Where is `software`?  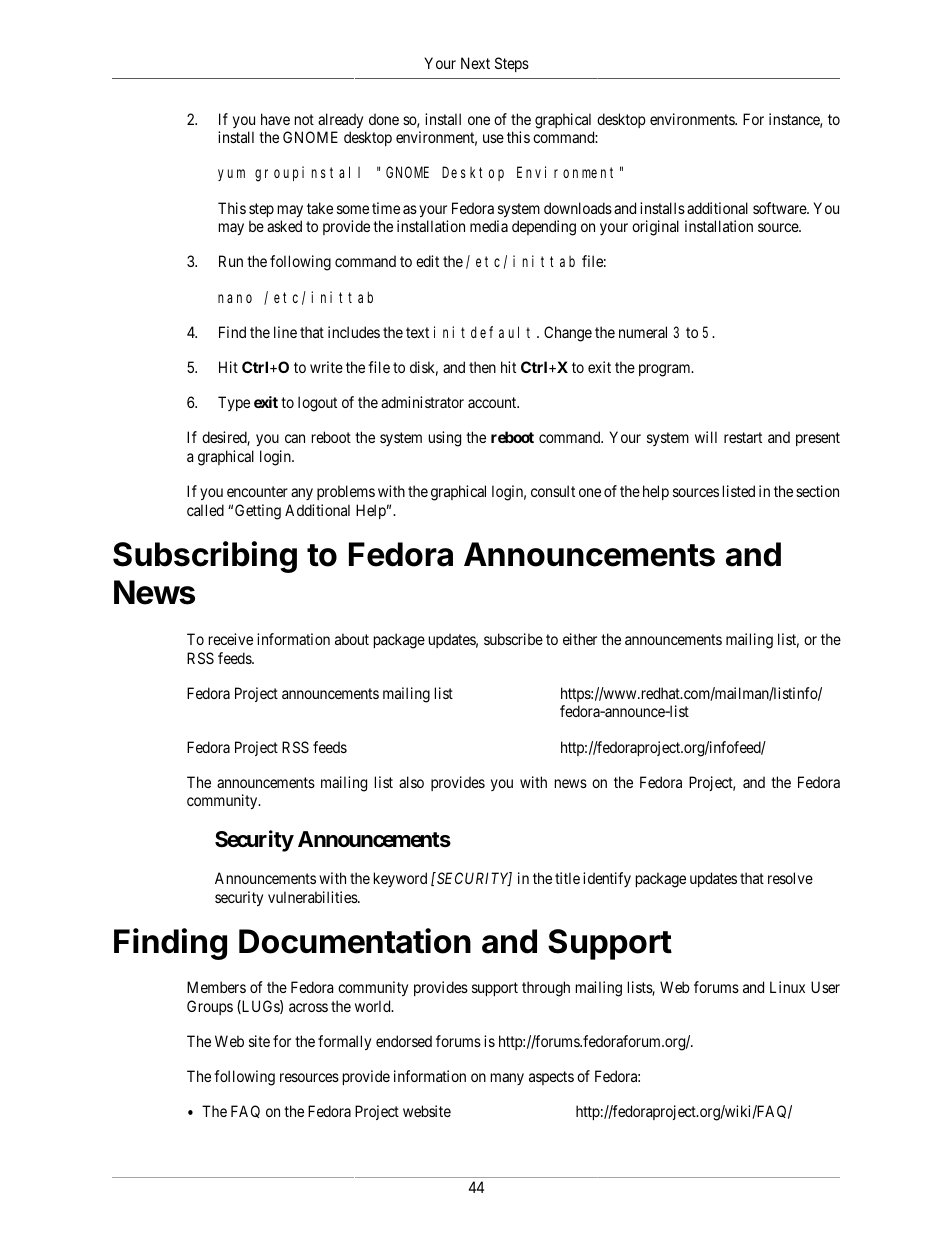 software is located at coordinates (780, 208).
